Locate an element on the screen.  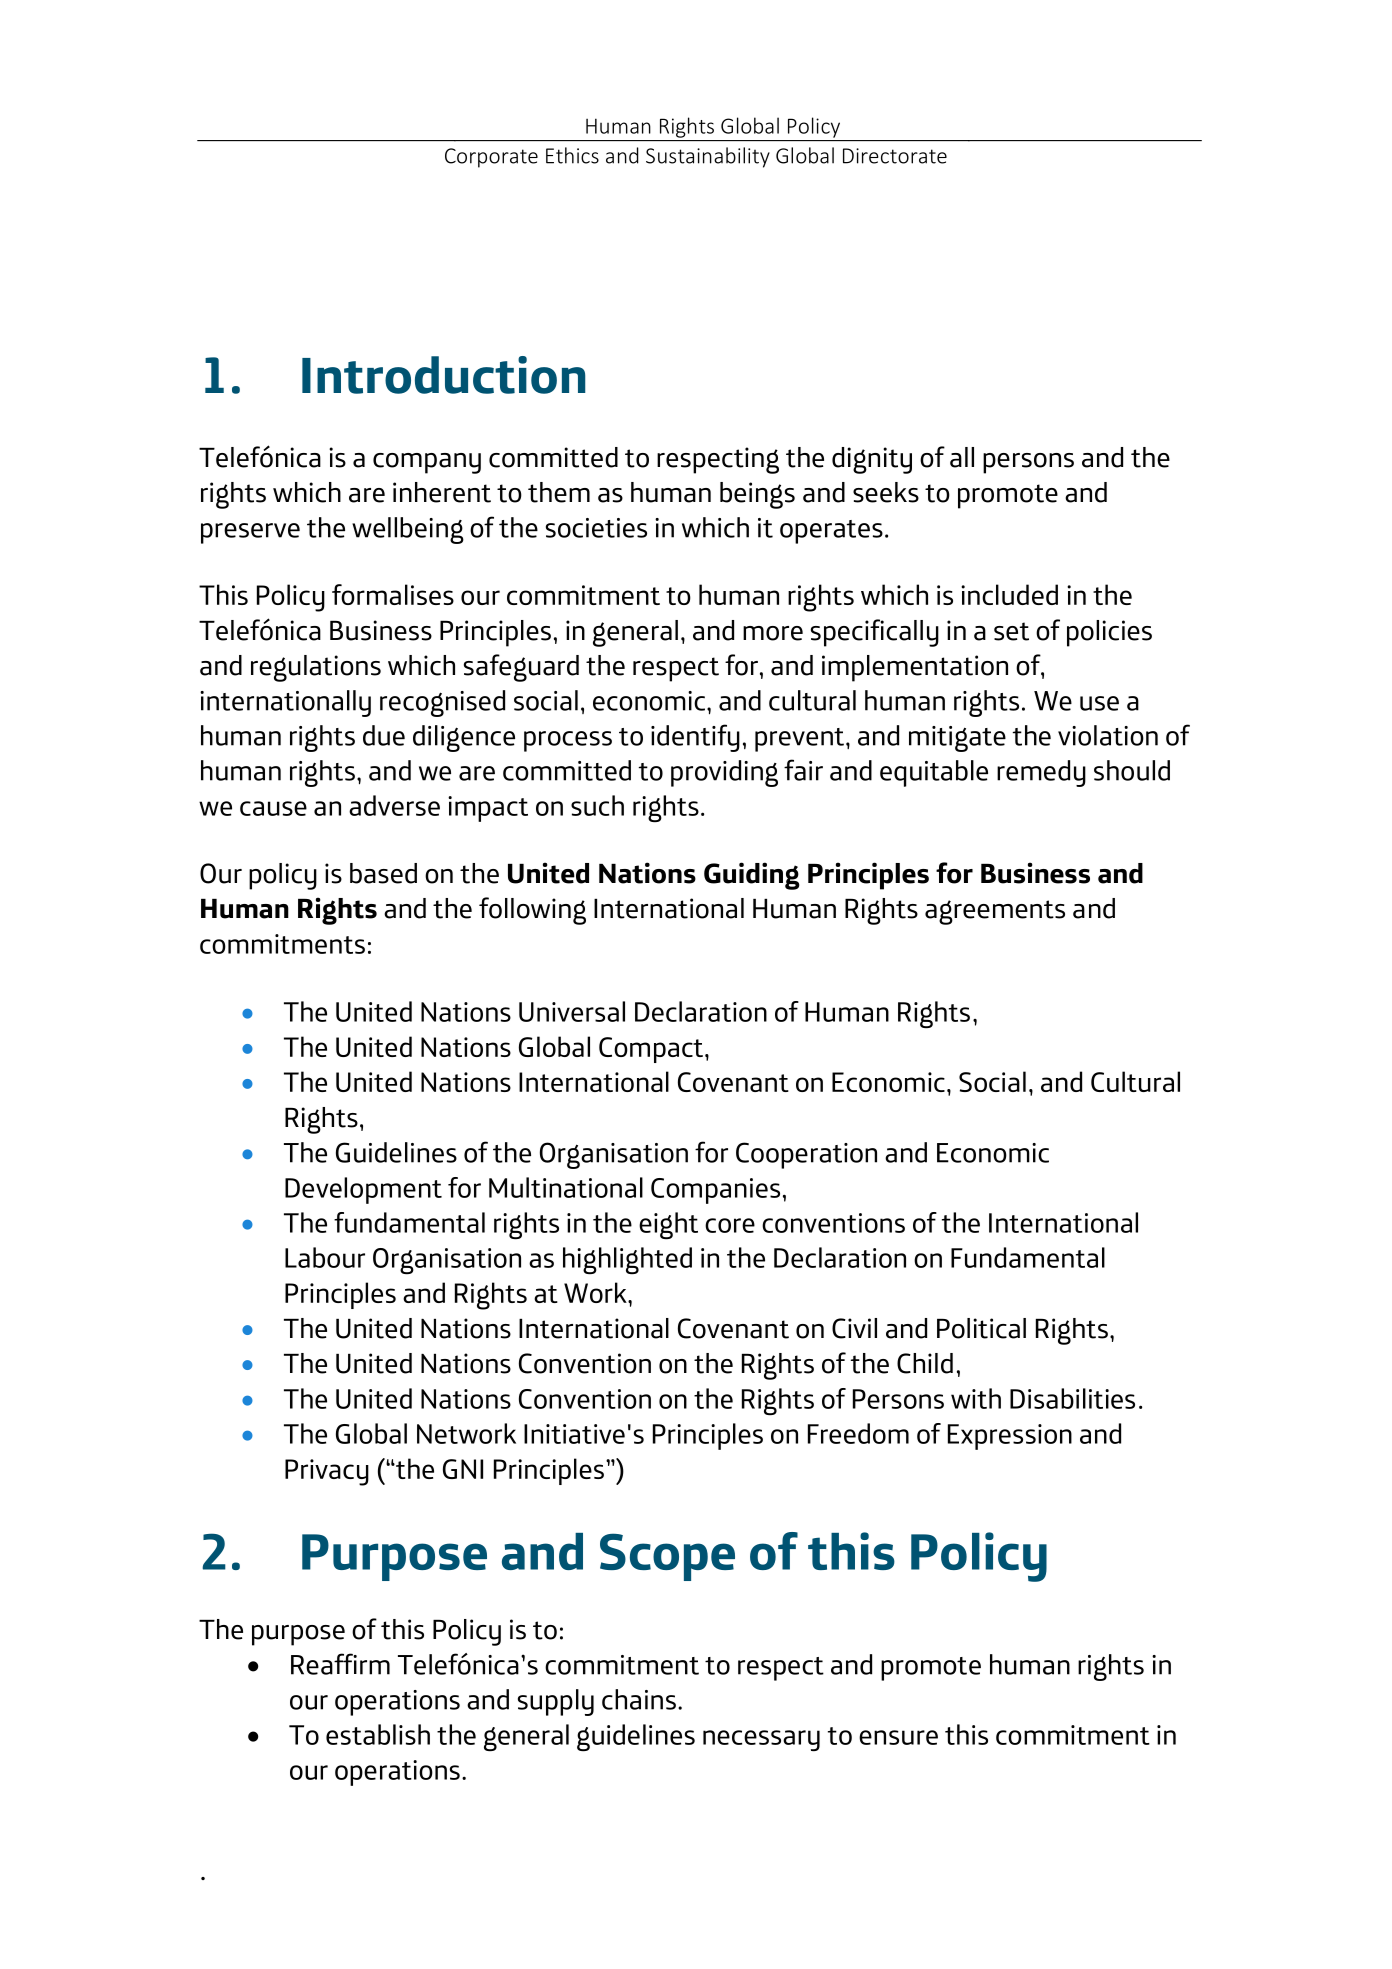
Reaffirm is located at coordinates (340, 1664).
